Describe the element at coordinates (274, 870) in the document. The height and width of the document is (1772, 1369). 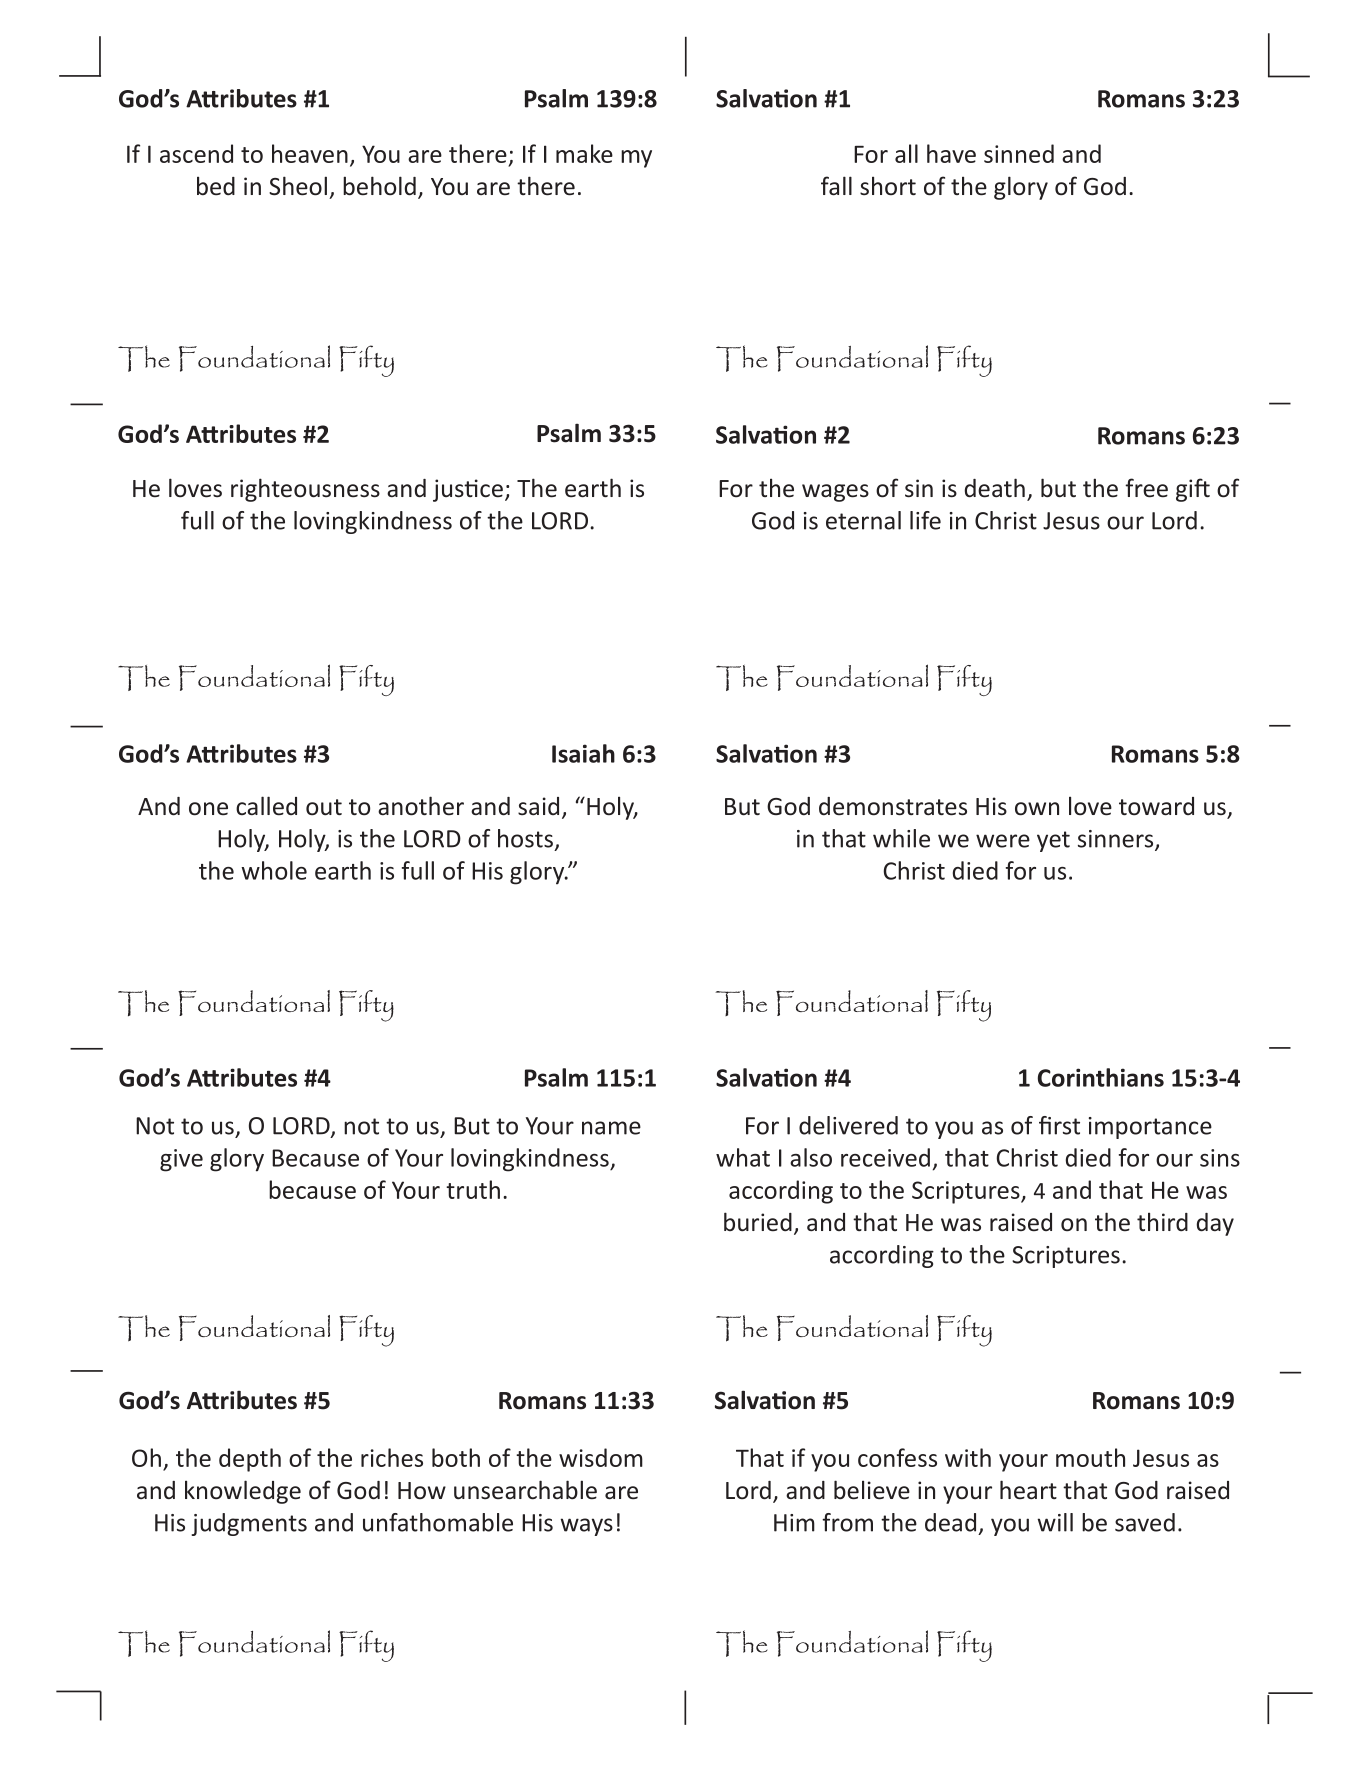
I see `whole` at that location.
